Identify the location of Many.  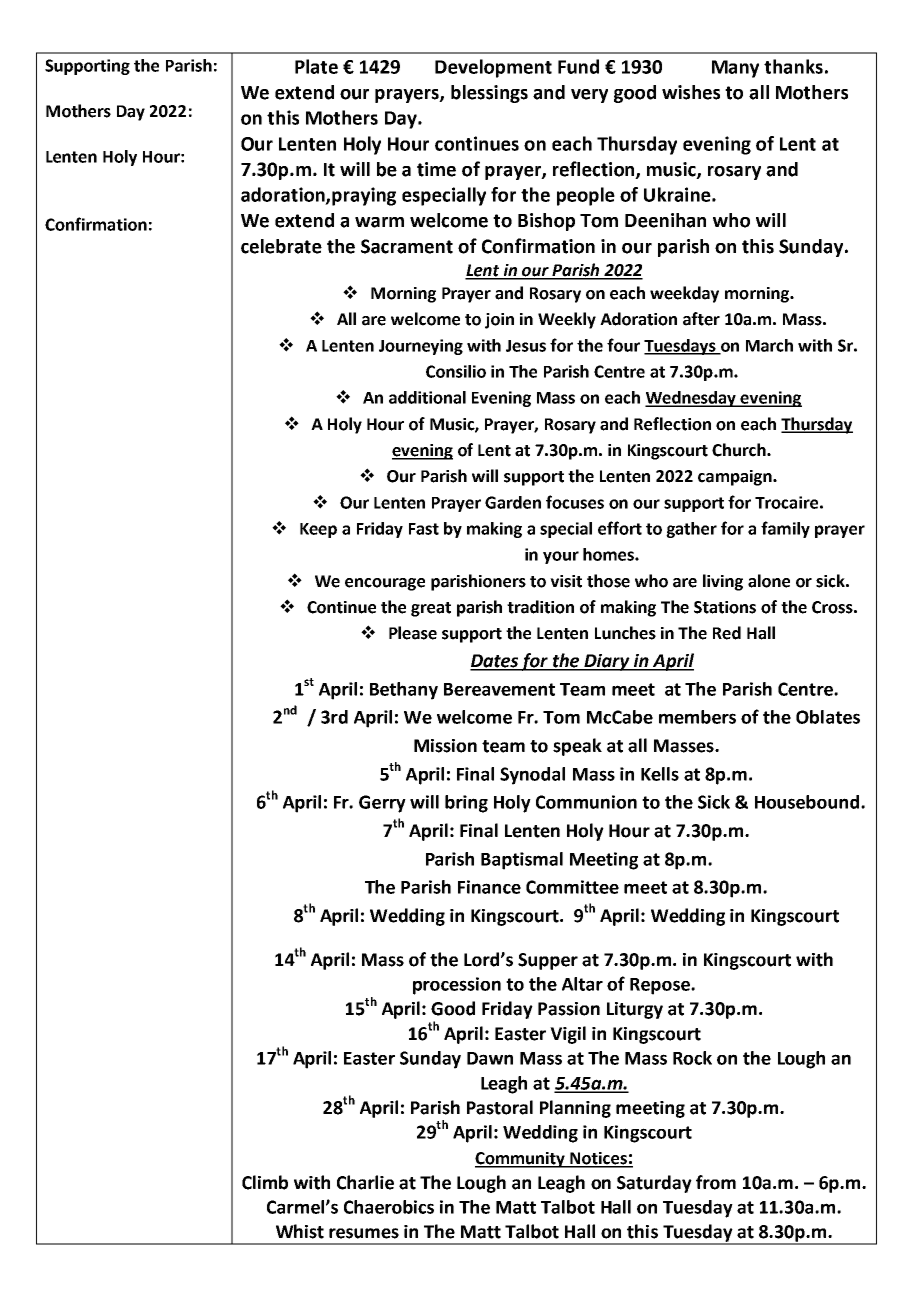
(735, 69).
